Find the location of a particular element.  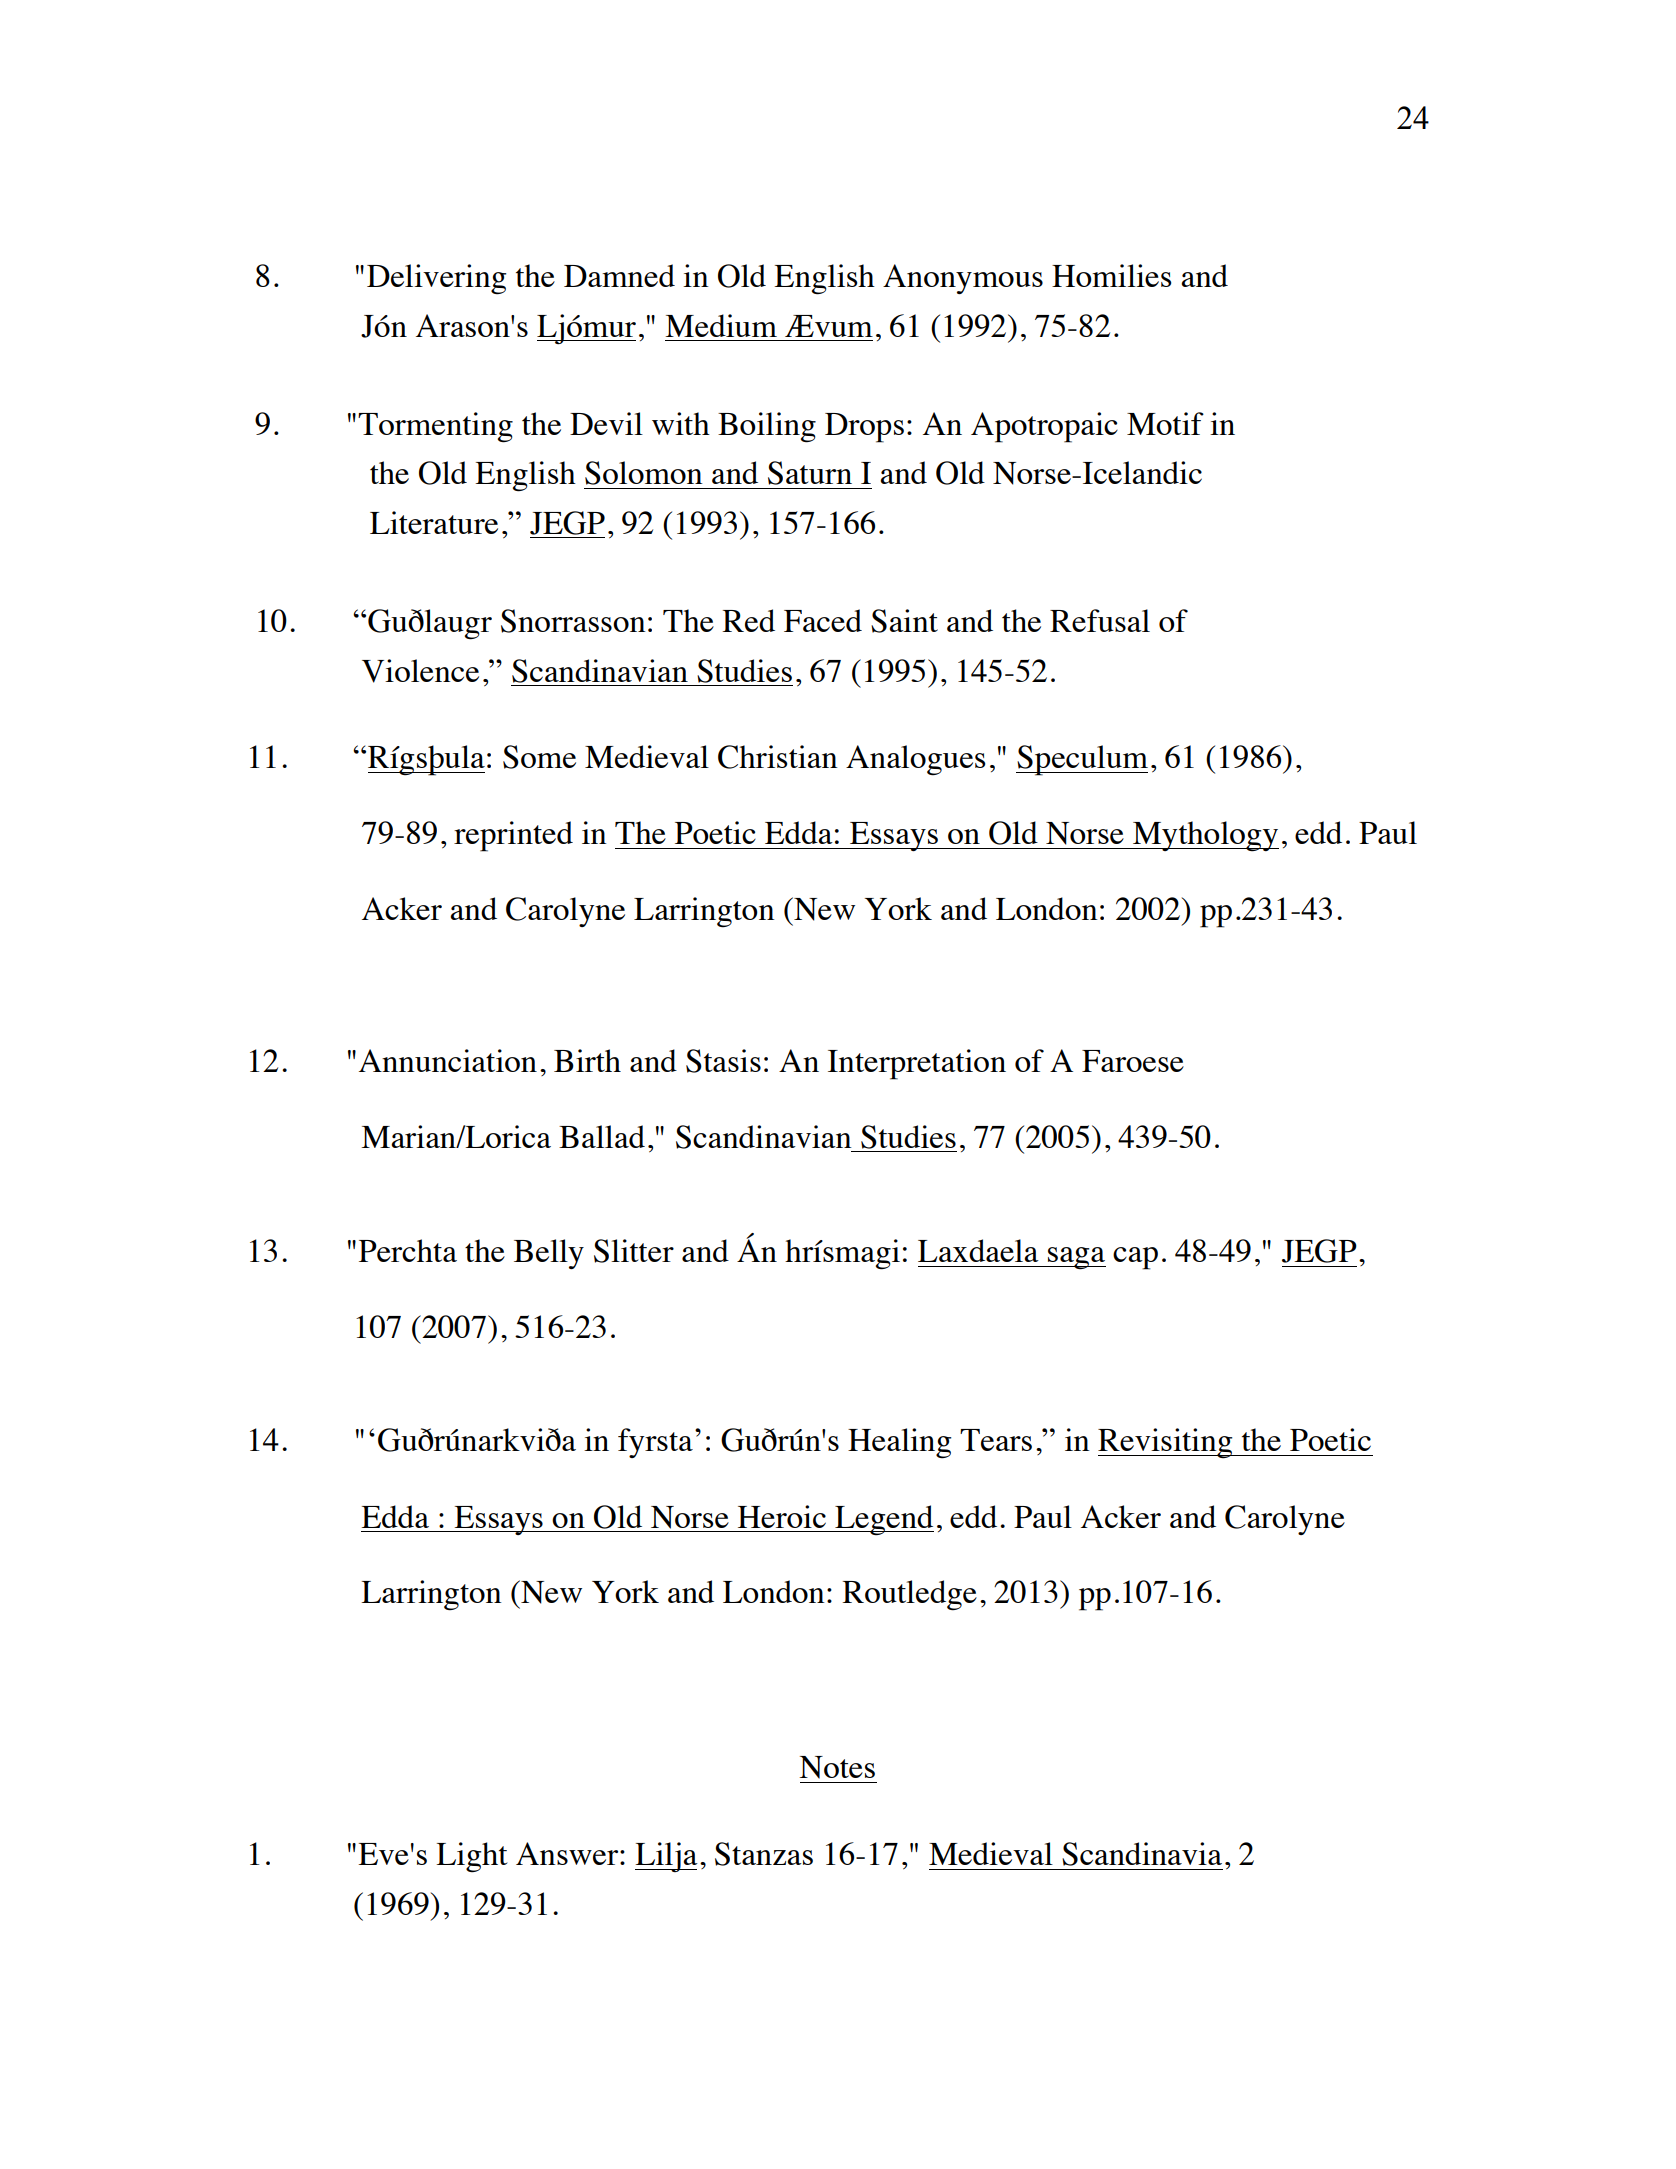

Faroese is located at coordinates (1133, 1061).
